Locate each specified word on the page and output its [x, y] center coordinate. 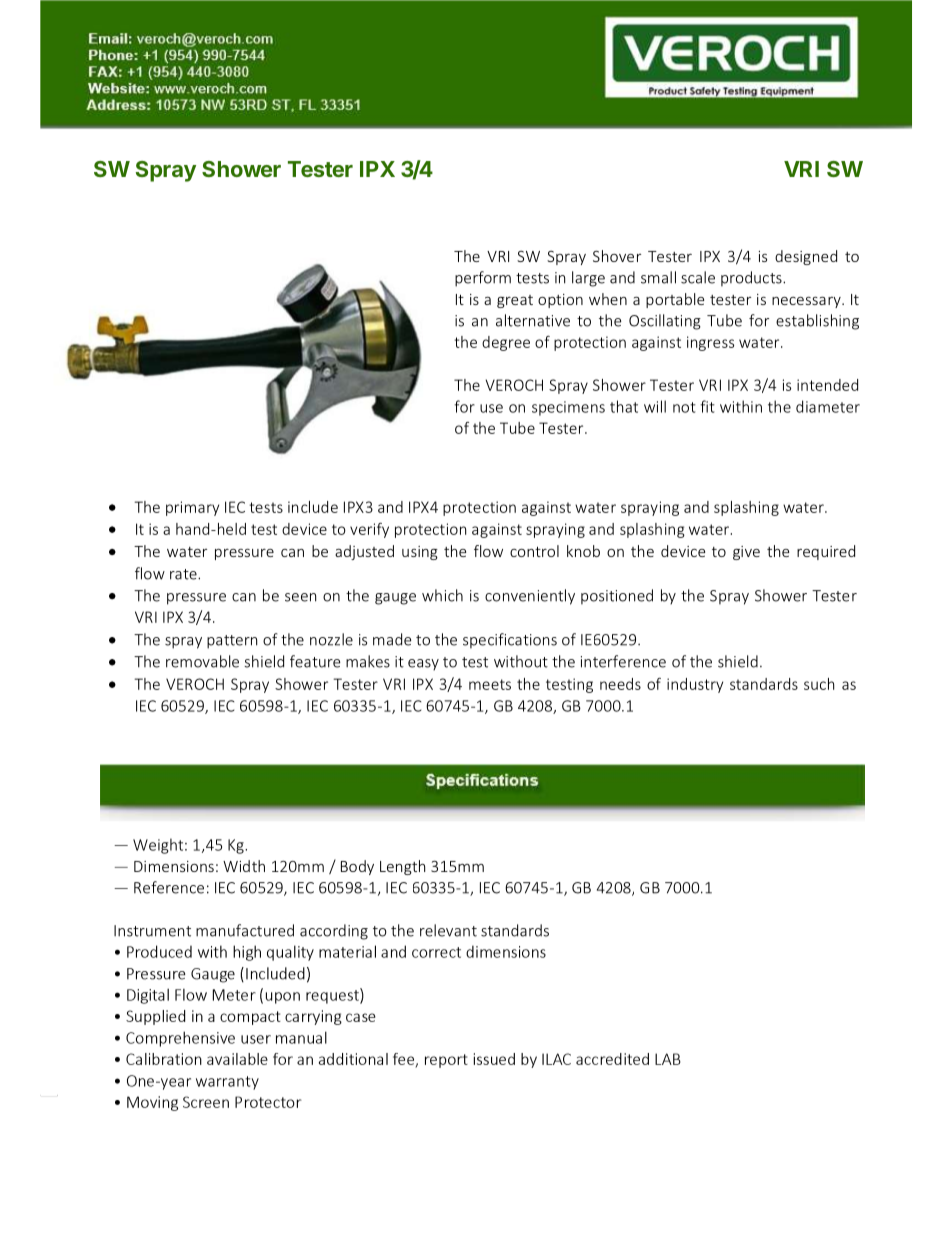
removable [202, 661]
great [515, 301]
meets [490, 684]
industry [695, 685]
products [752, 279]
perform [483, 279]
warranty [227, 1083]
